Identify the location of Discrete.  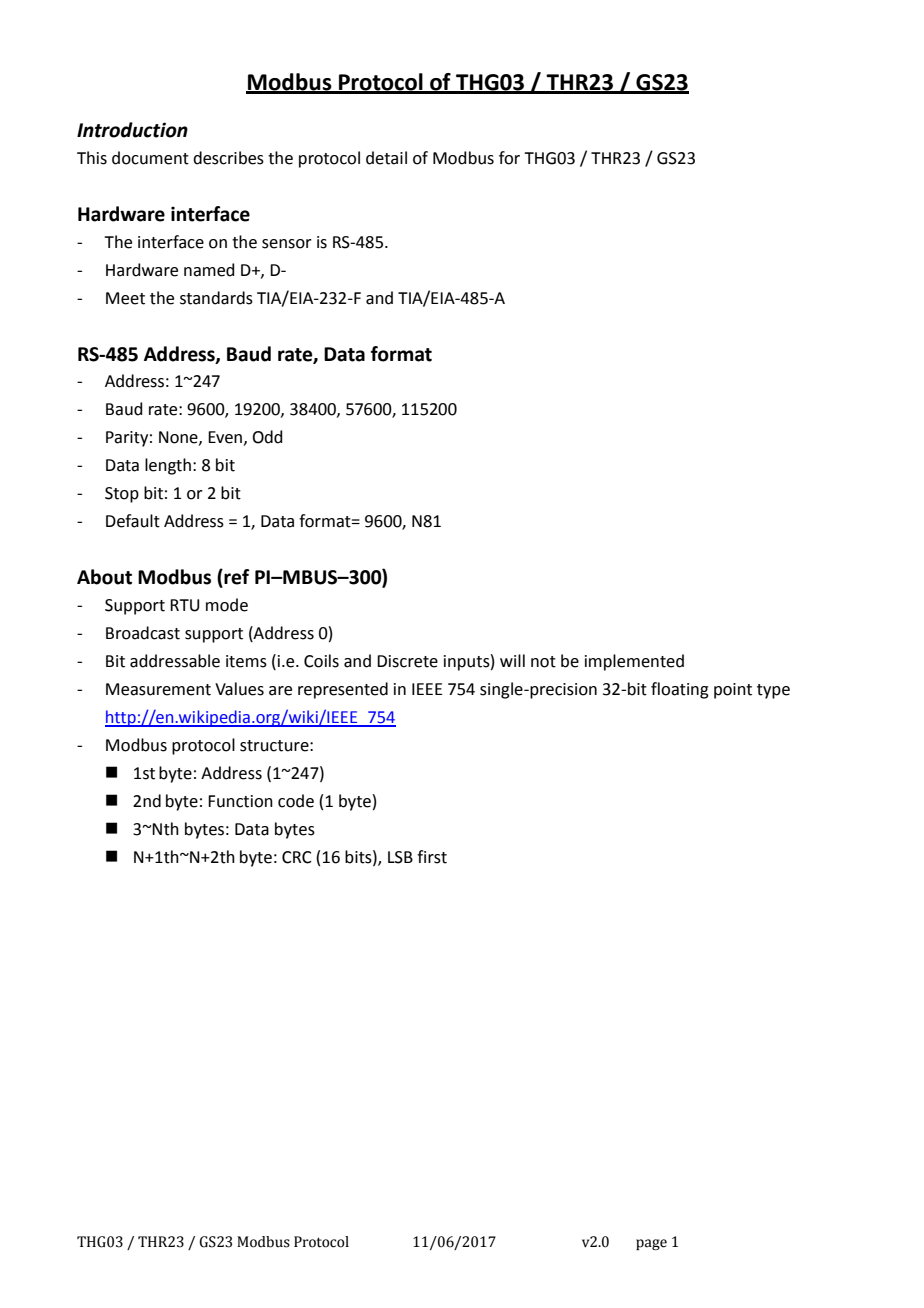
(407, 661).
